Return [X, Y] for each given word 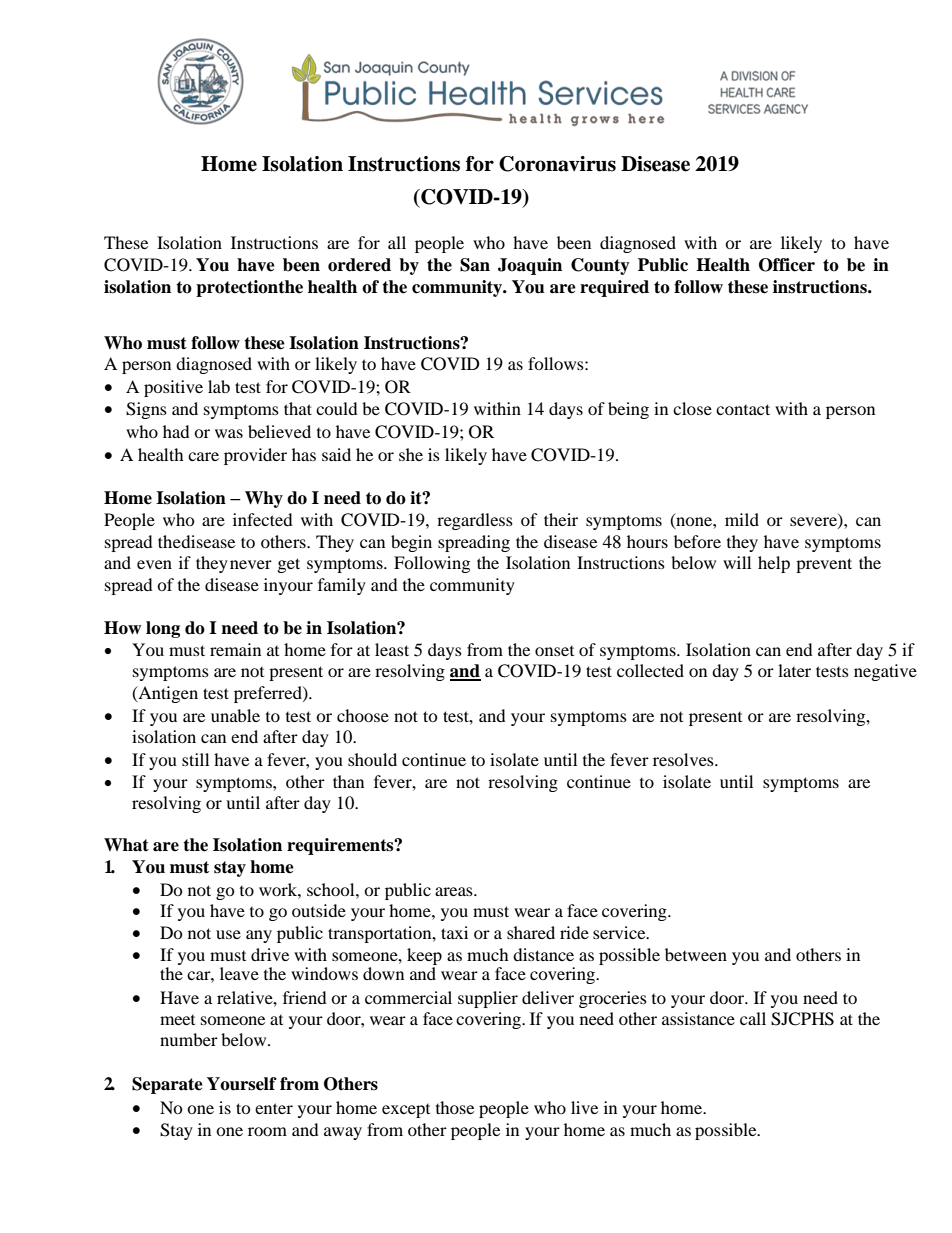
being [628, 410]
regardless [475, 521]
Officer [787, 265]
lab [219, 386]
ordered [359, 265]
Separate [167, 1085]
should [372, 759]
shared [531, 932]
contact [743, 409]
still [195, 759]
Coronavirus [557, 164]
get [289, 565]
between [696, 954]
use [228, 934]
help [774, 564]
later [794, 670]
